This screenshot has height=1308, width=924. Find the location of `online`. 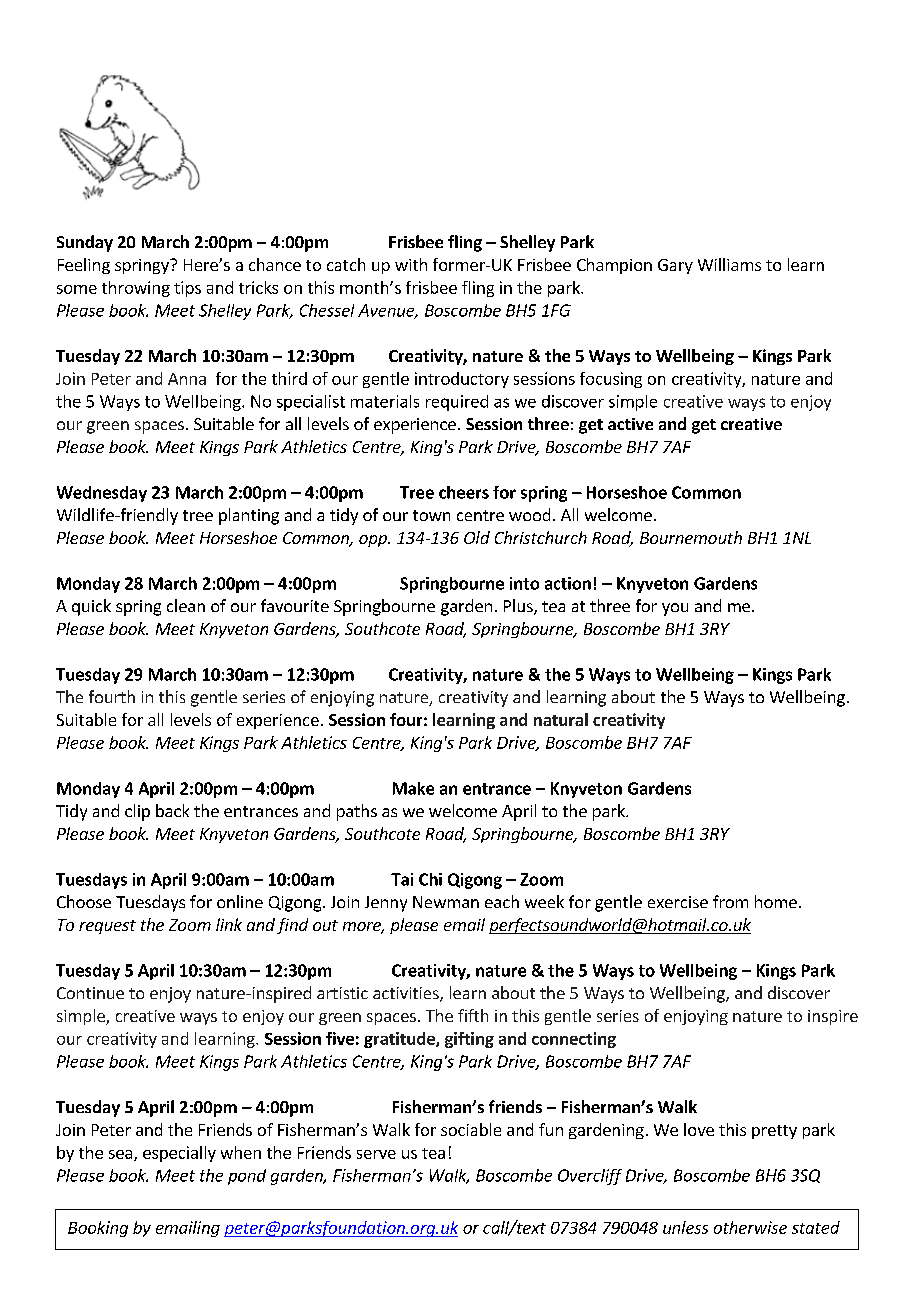

online is located at coordinates (240, 901).
